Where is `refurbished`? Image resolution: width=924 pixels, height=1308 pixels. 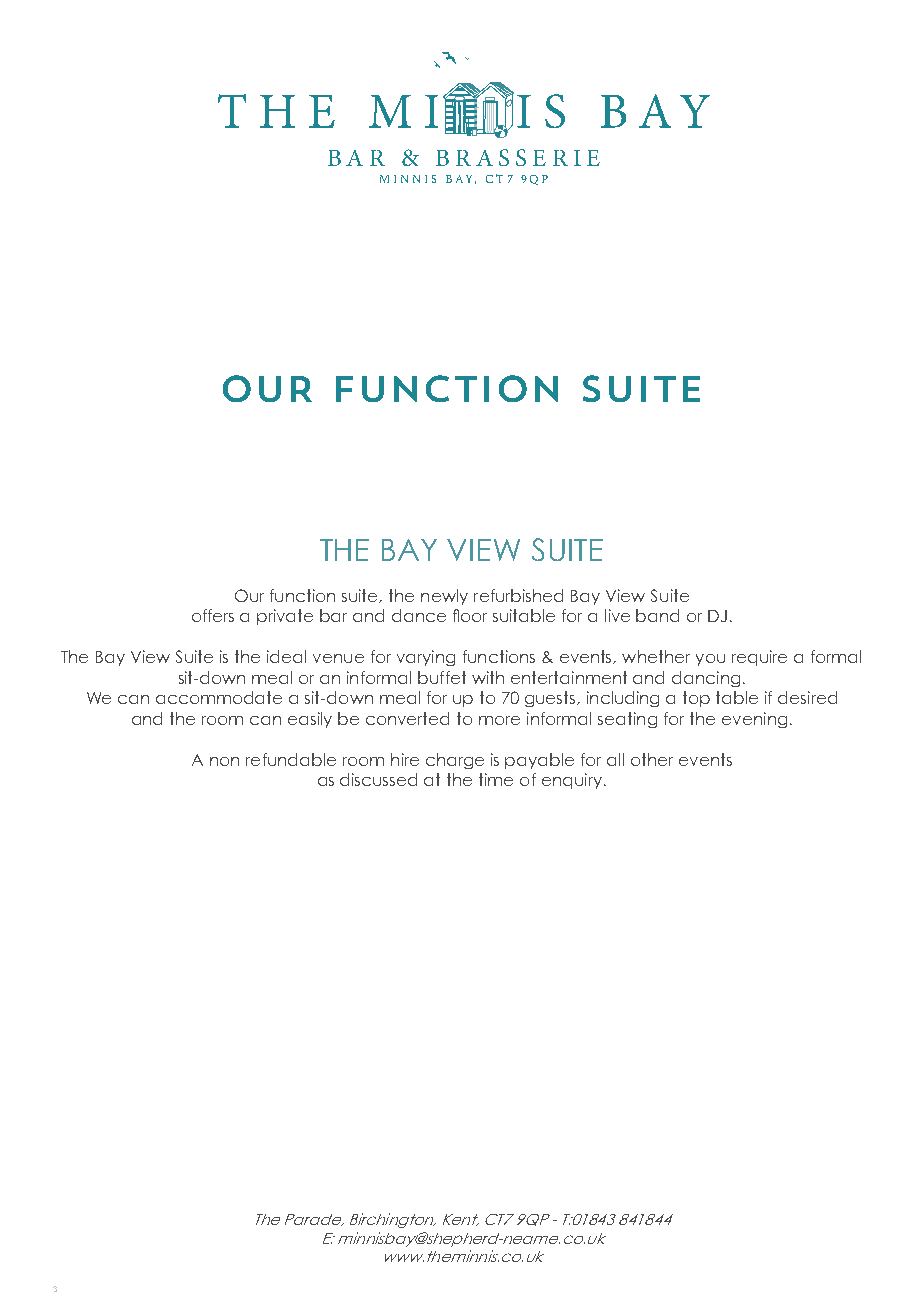
refurbished is located at coordinates (518, 595).
